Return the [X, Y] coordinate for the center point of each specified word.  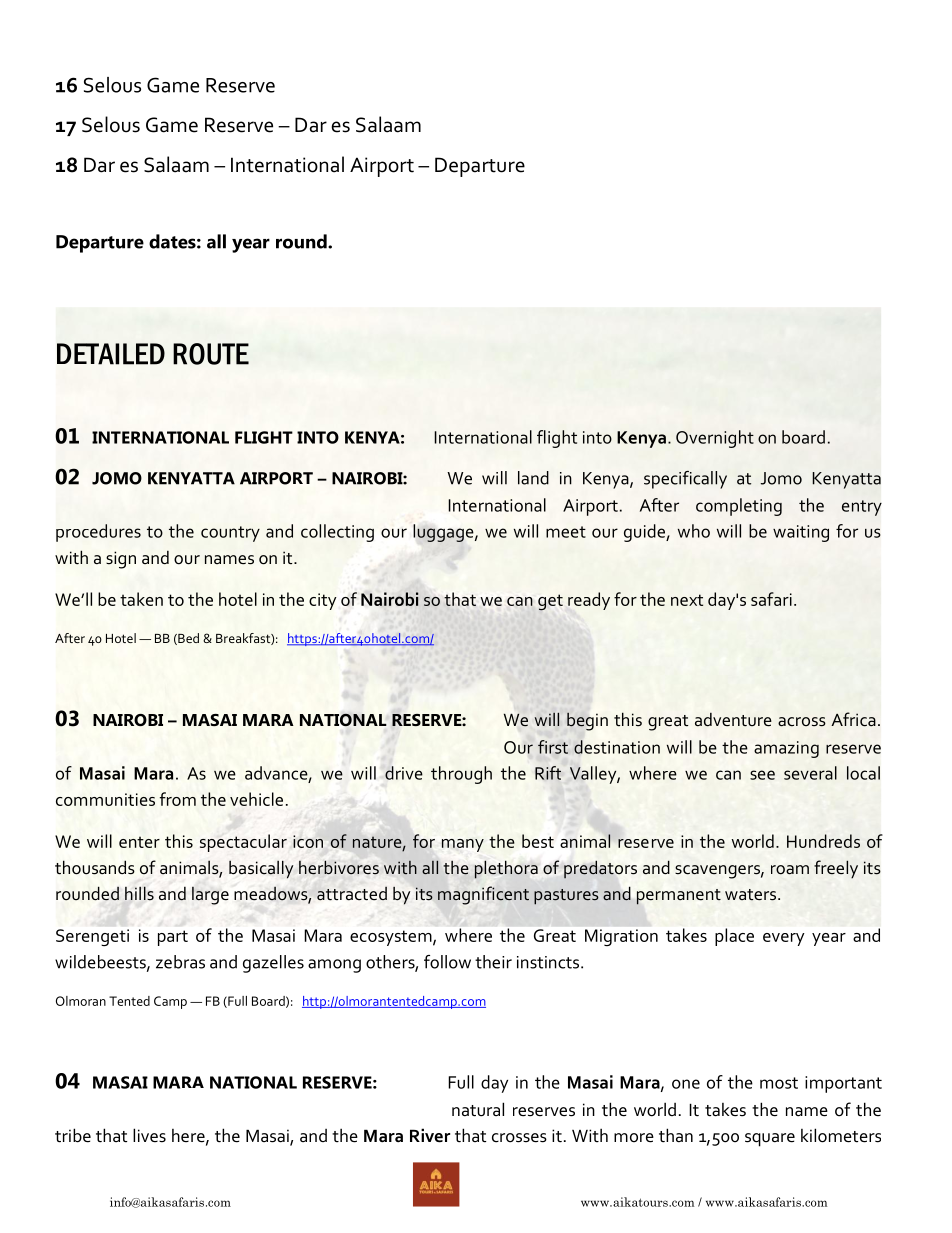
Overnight [715, 439]
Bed [187, 639]
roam [790, 870]
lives [149, 1135]
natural [478, 1109]
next [687, 600]
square [770, 1140]
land [533, 478]
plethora [506, 870]
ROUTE [211, 354]
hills [139, 893]
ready [589, 601]
